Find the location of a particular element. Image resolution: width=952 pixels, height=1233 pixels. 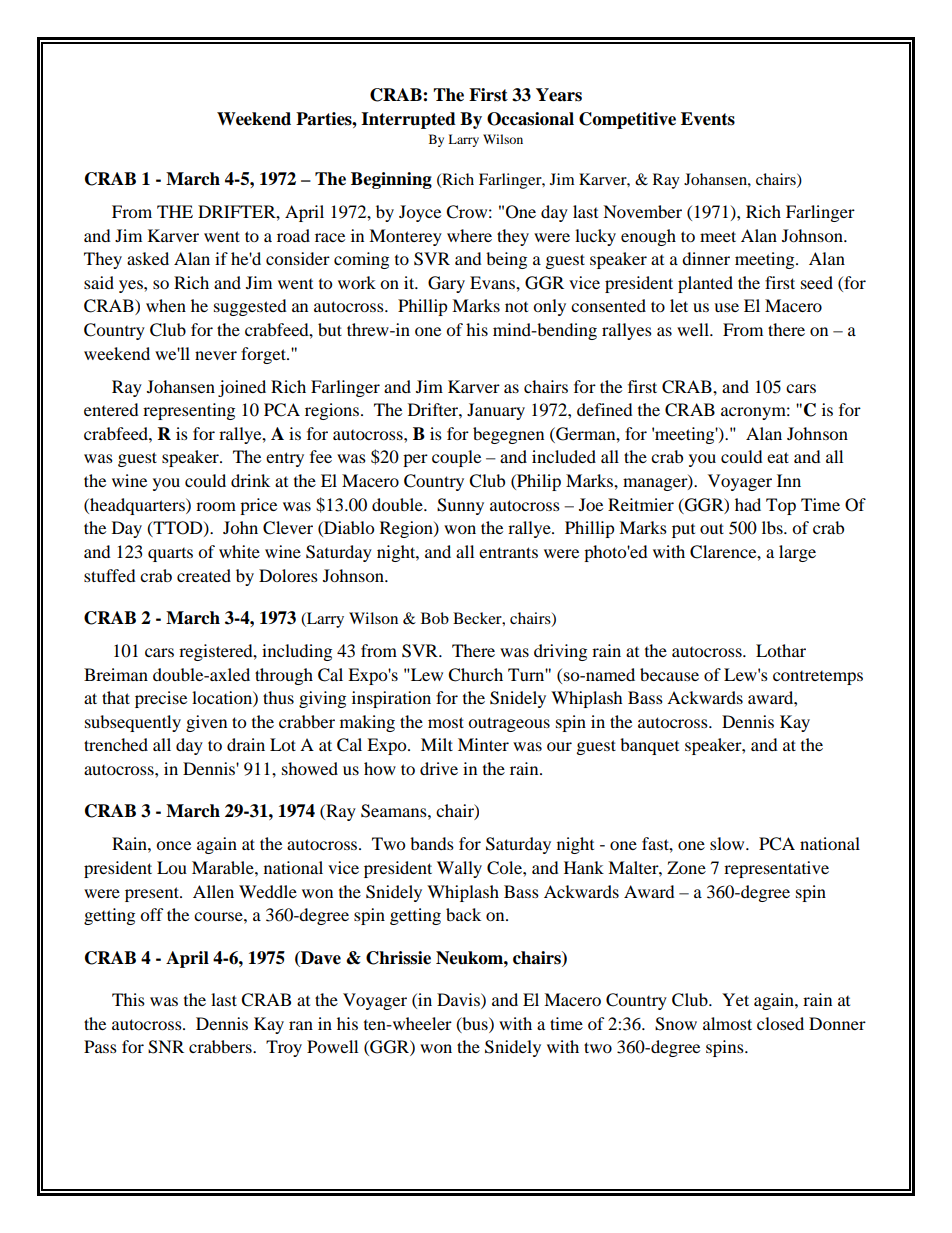

Interrupted is located at coordinates (408, 120).
